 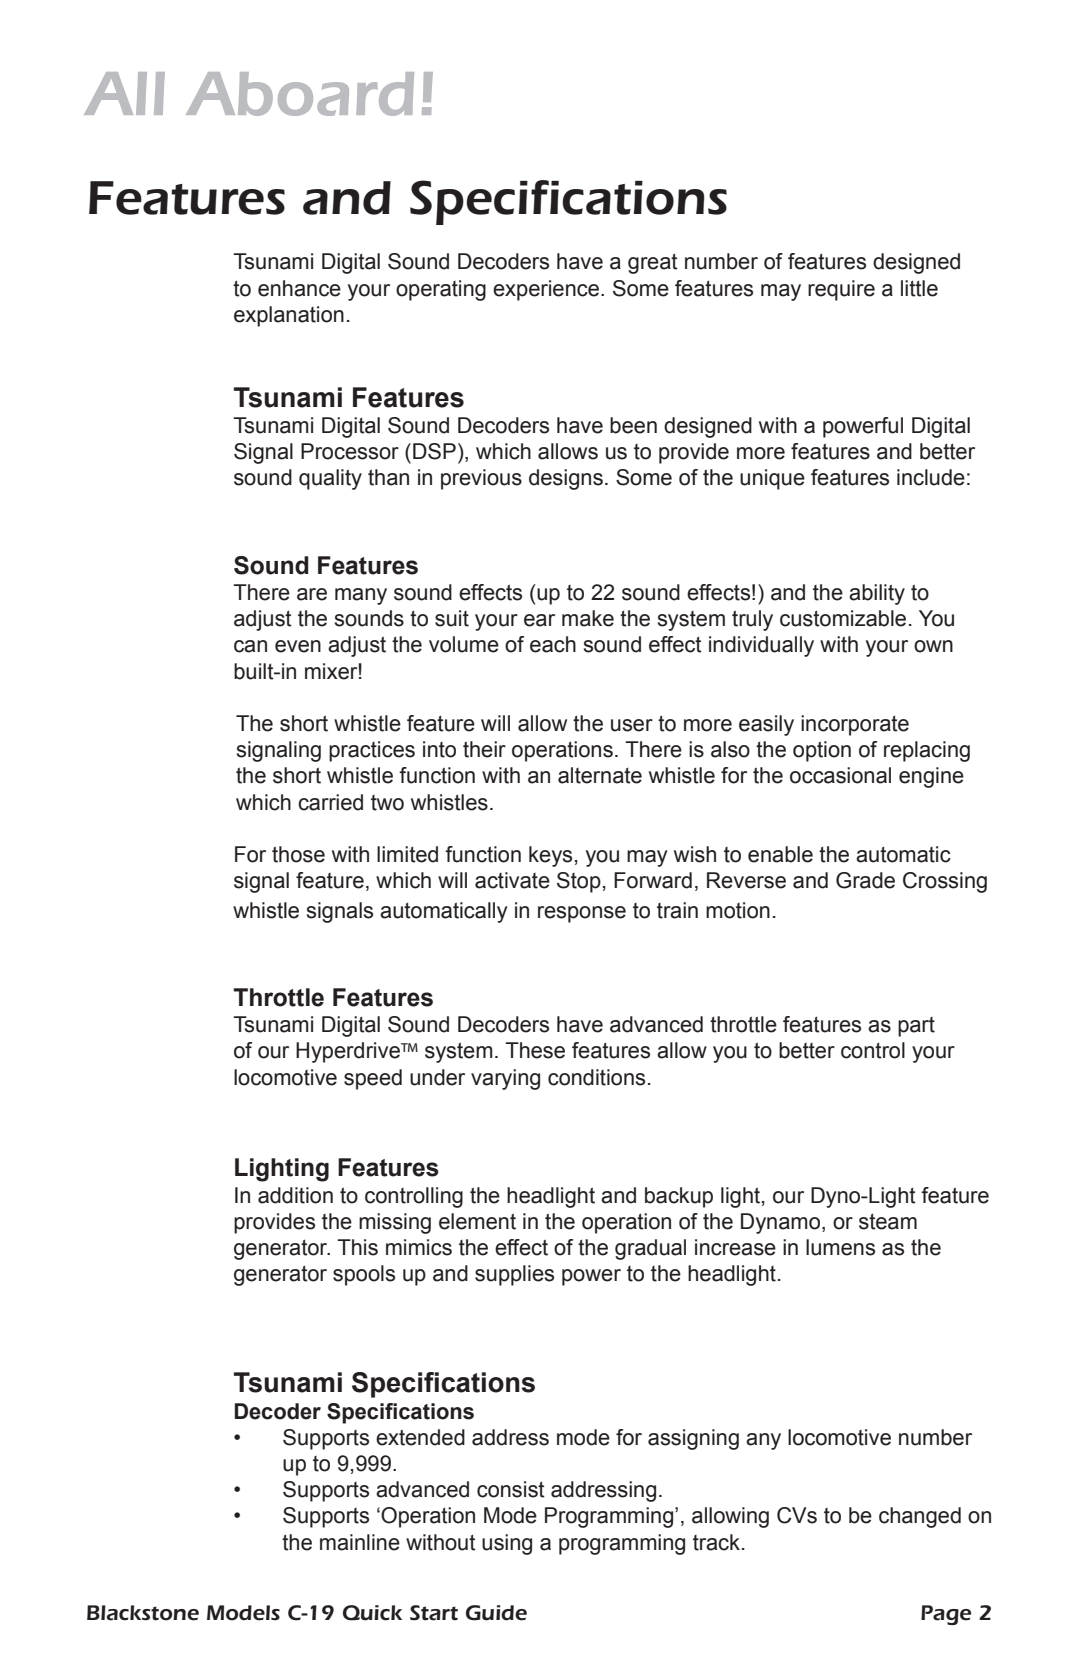 What do you see at coordinates (566, 479) in the screenshot?
I see `designs` at bounding box center [566, 479].
